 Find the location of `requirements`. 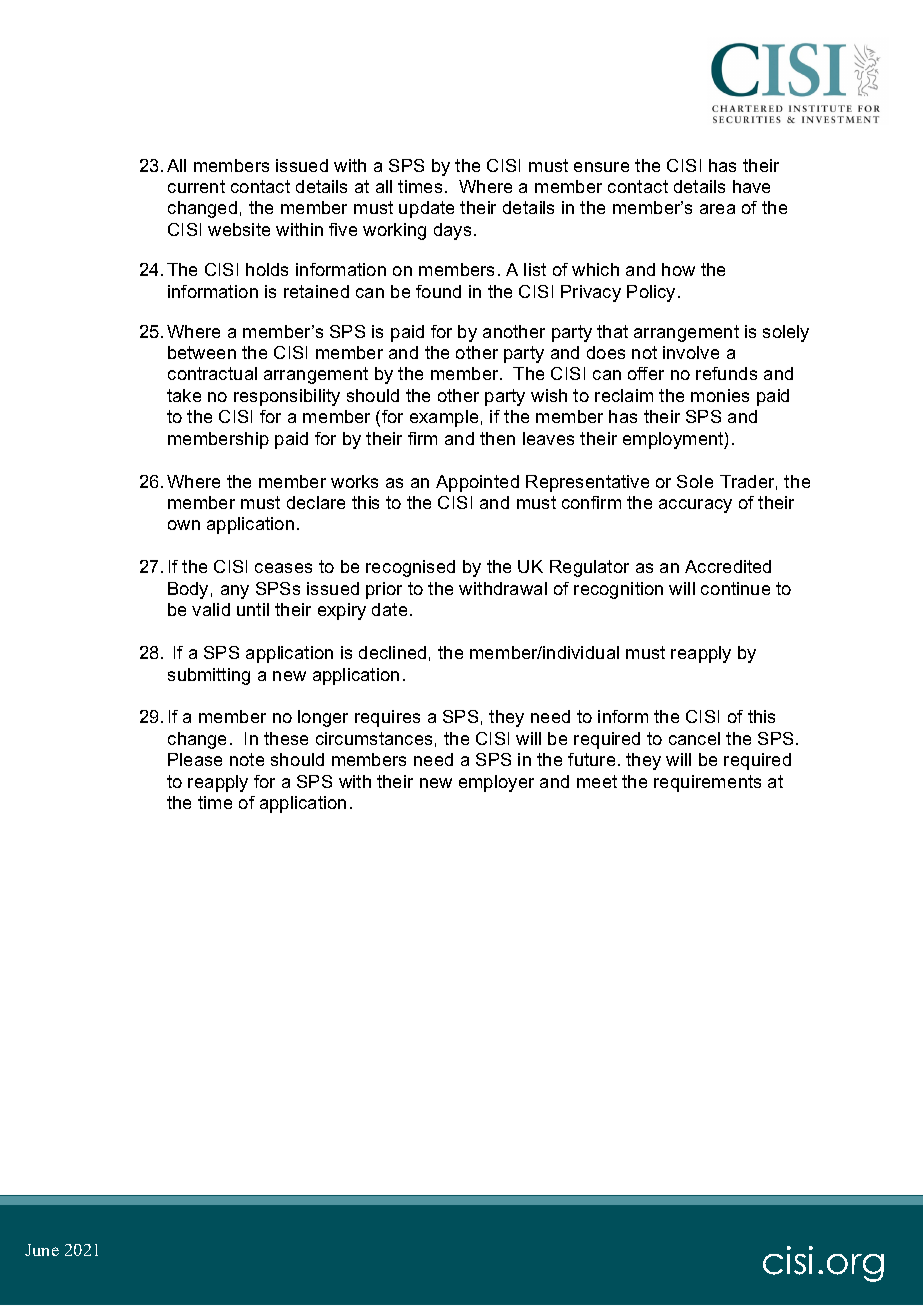

requirements is located at coordinates (707, 783).
